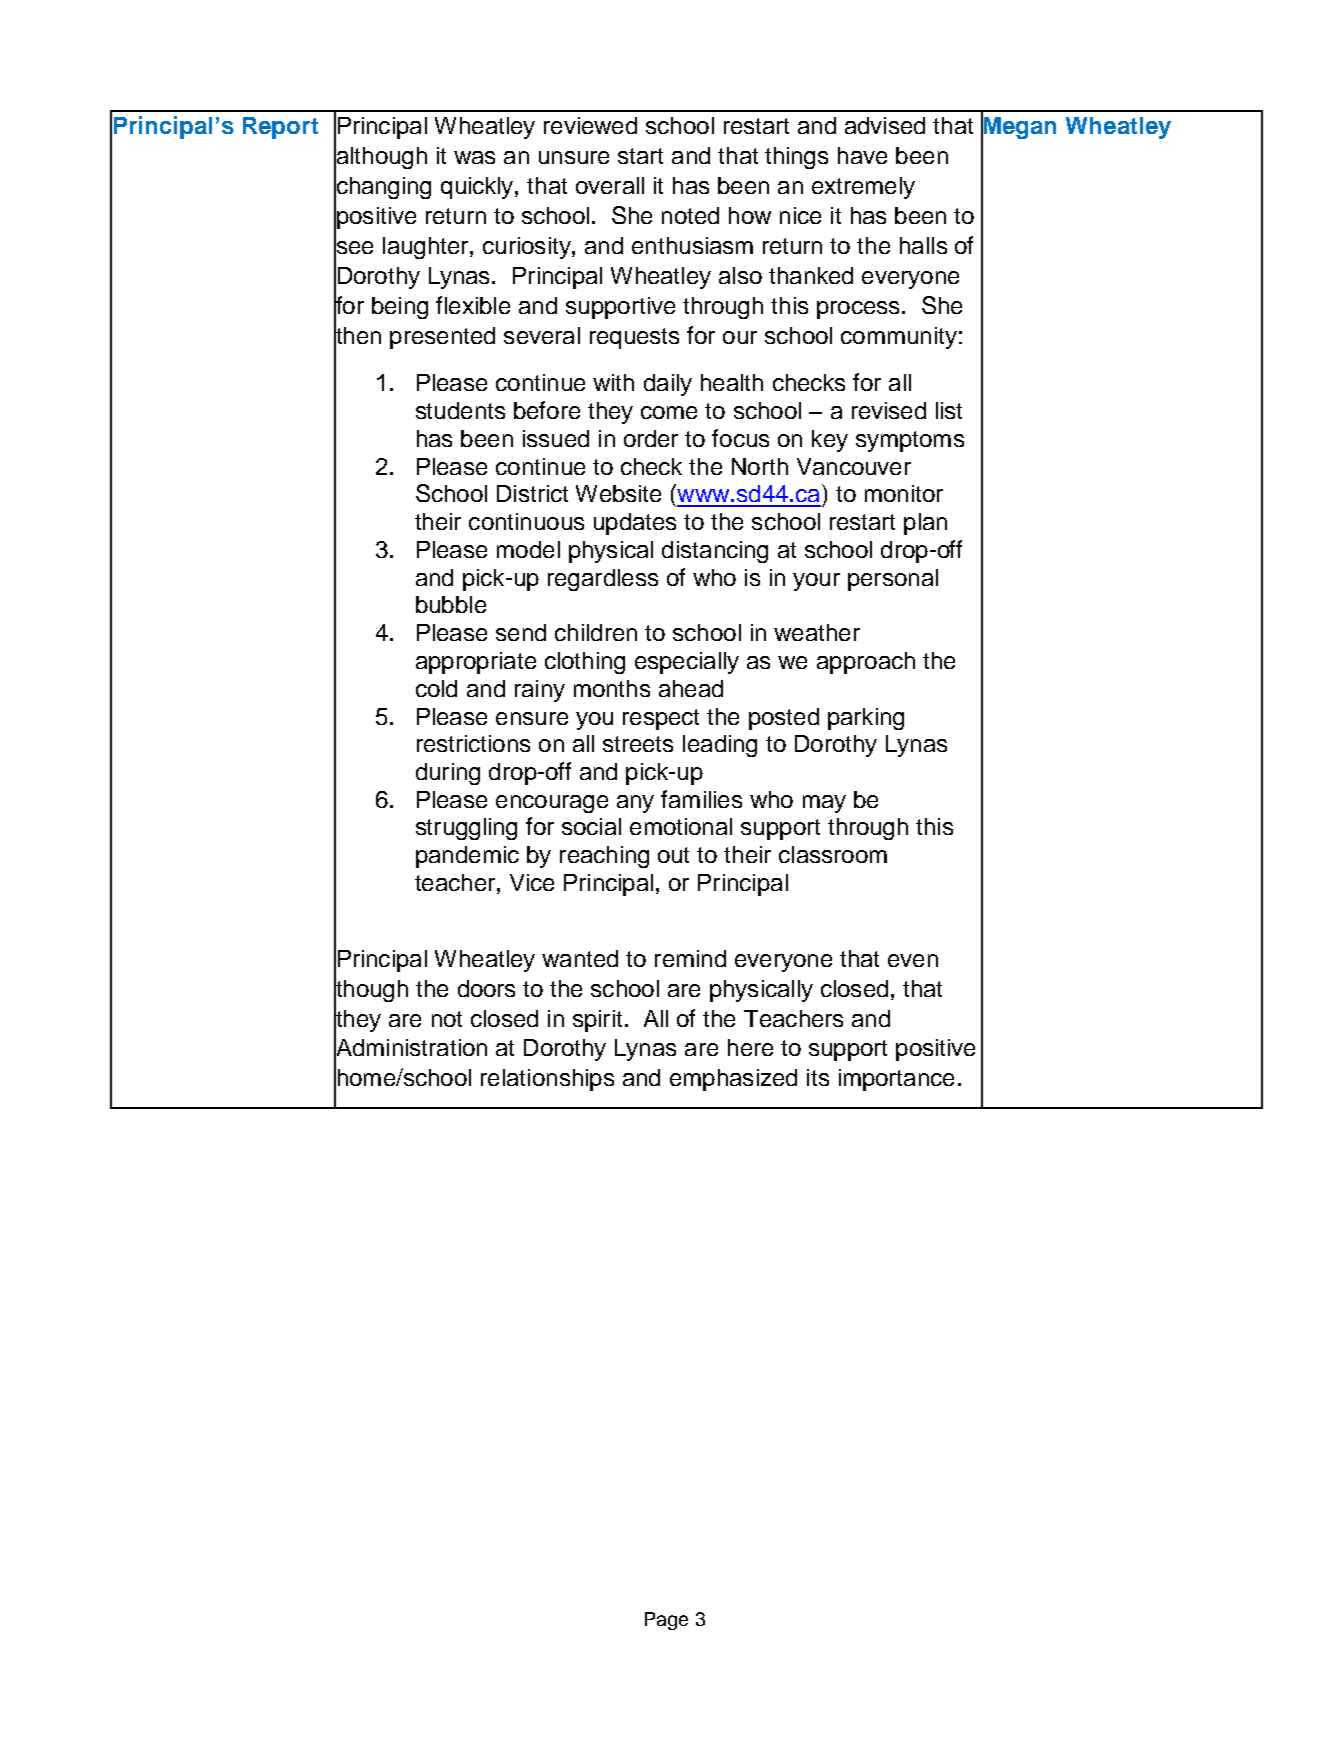  I want to click on updates, so click(635, 524).
